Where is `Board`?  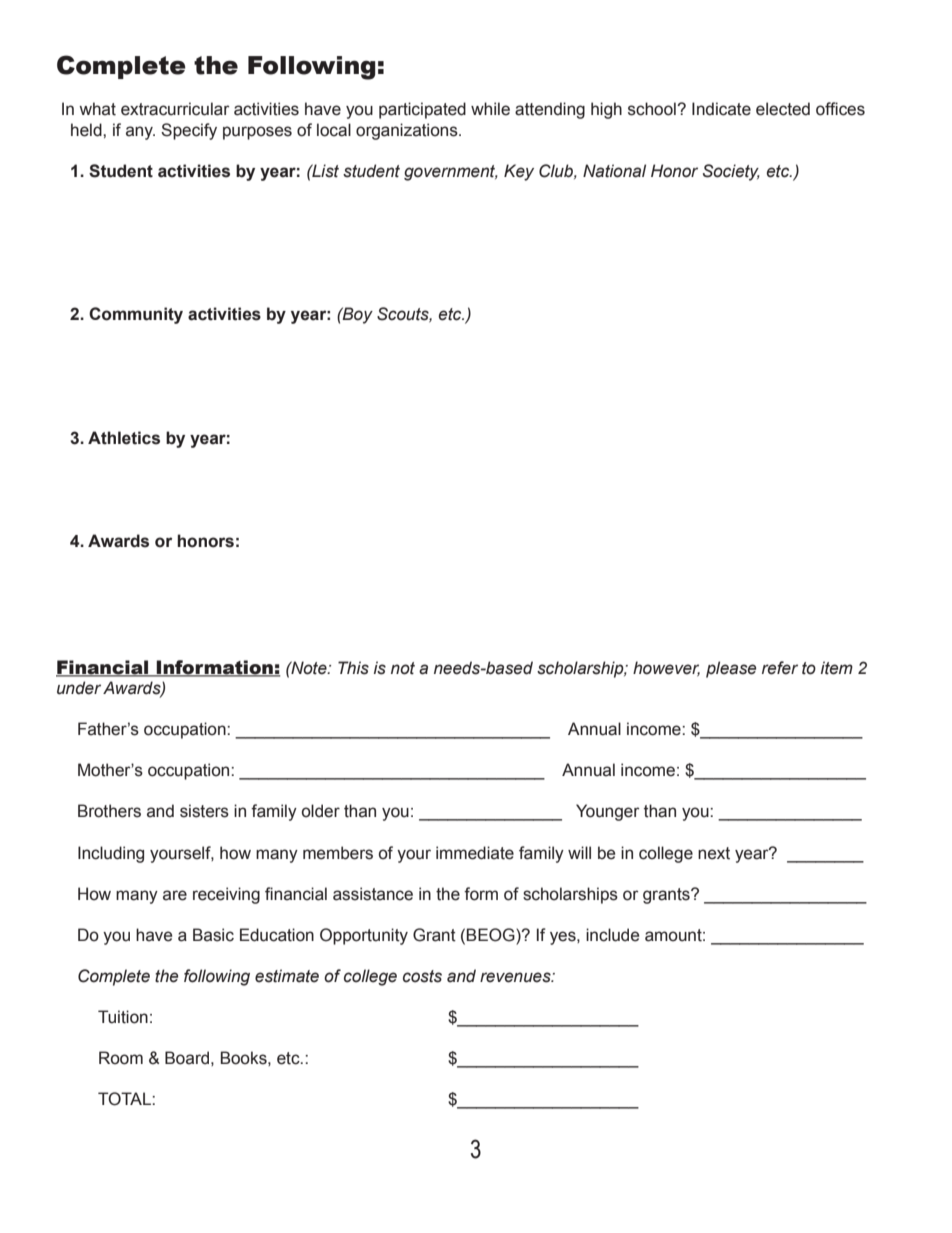
Board is located at coordinates (187, 1058).
